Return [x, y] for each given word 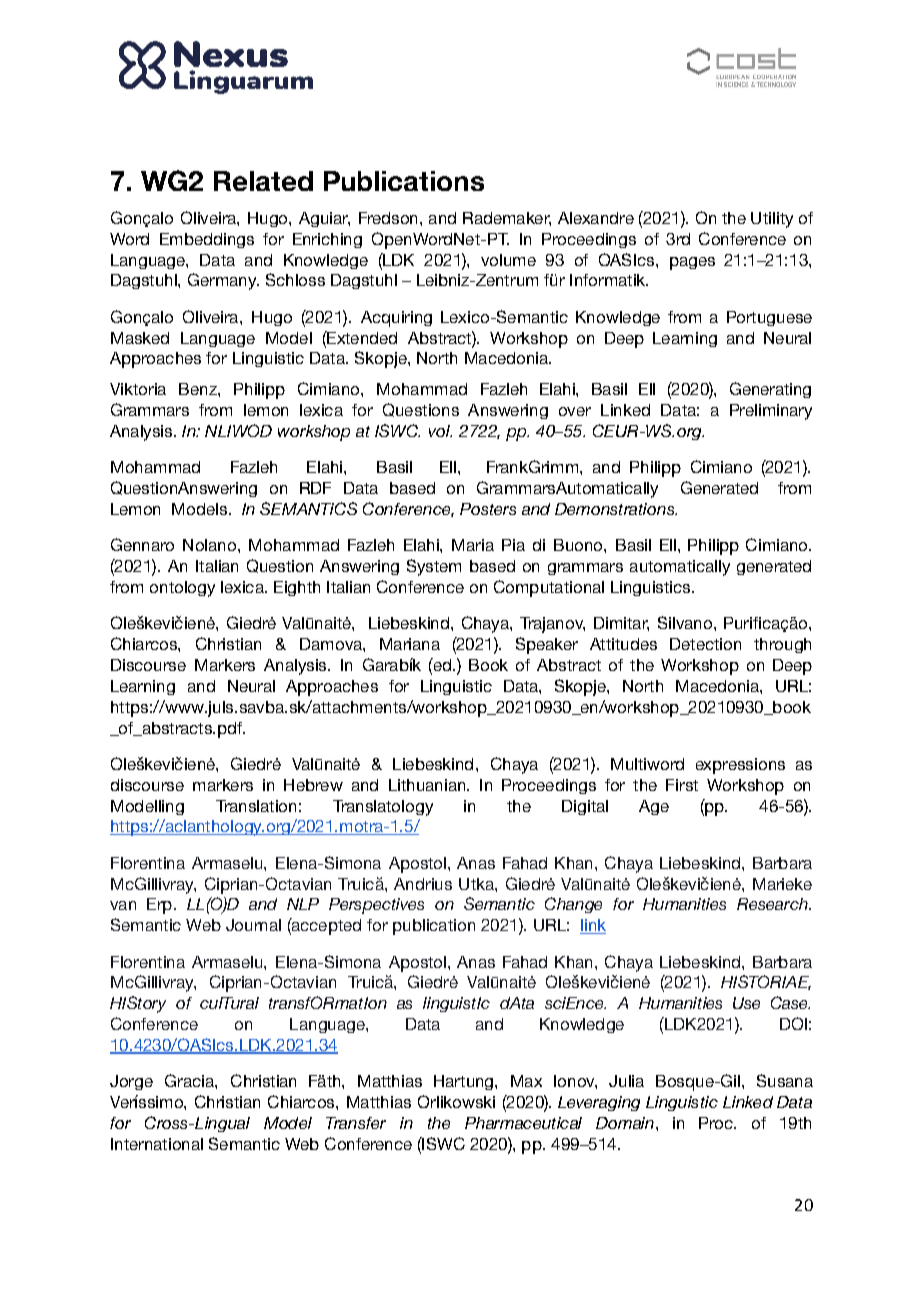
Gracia [190, 1080]
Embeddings [207, 240]
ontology [182, 589]
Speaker [547, 645]
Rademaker [507, 219]
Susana [785, 1080]
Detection [705, 644]
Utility [772, 220]
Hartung [465, 1082]
